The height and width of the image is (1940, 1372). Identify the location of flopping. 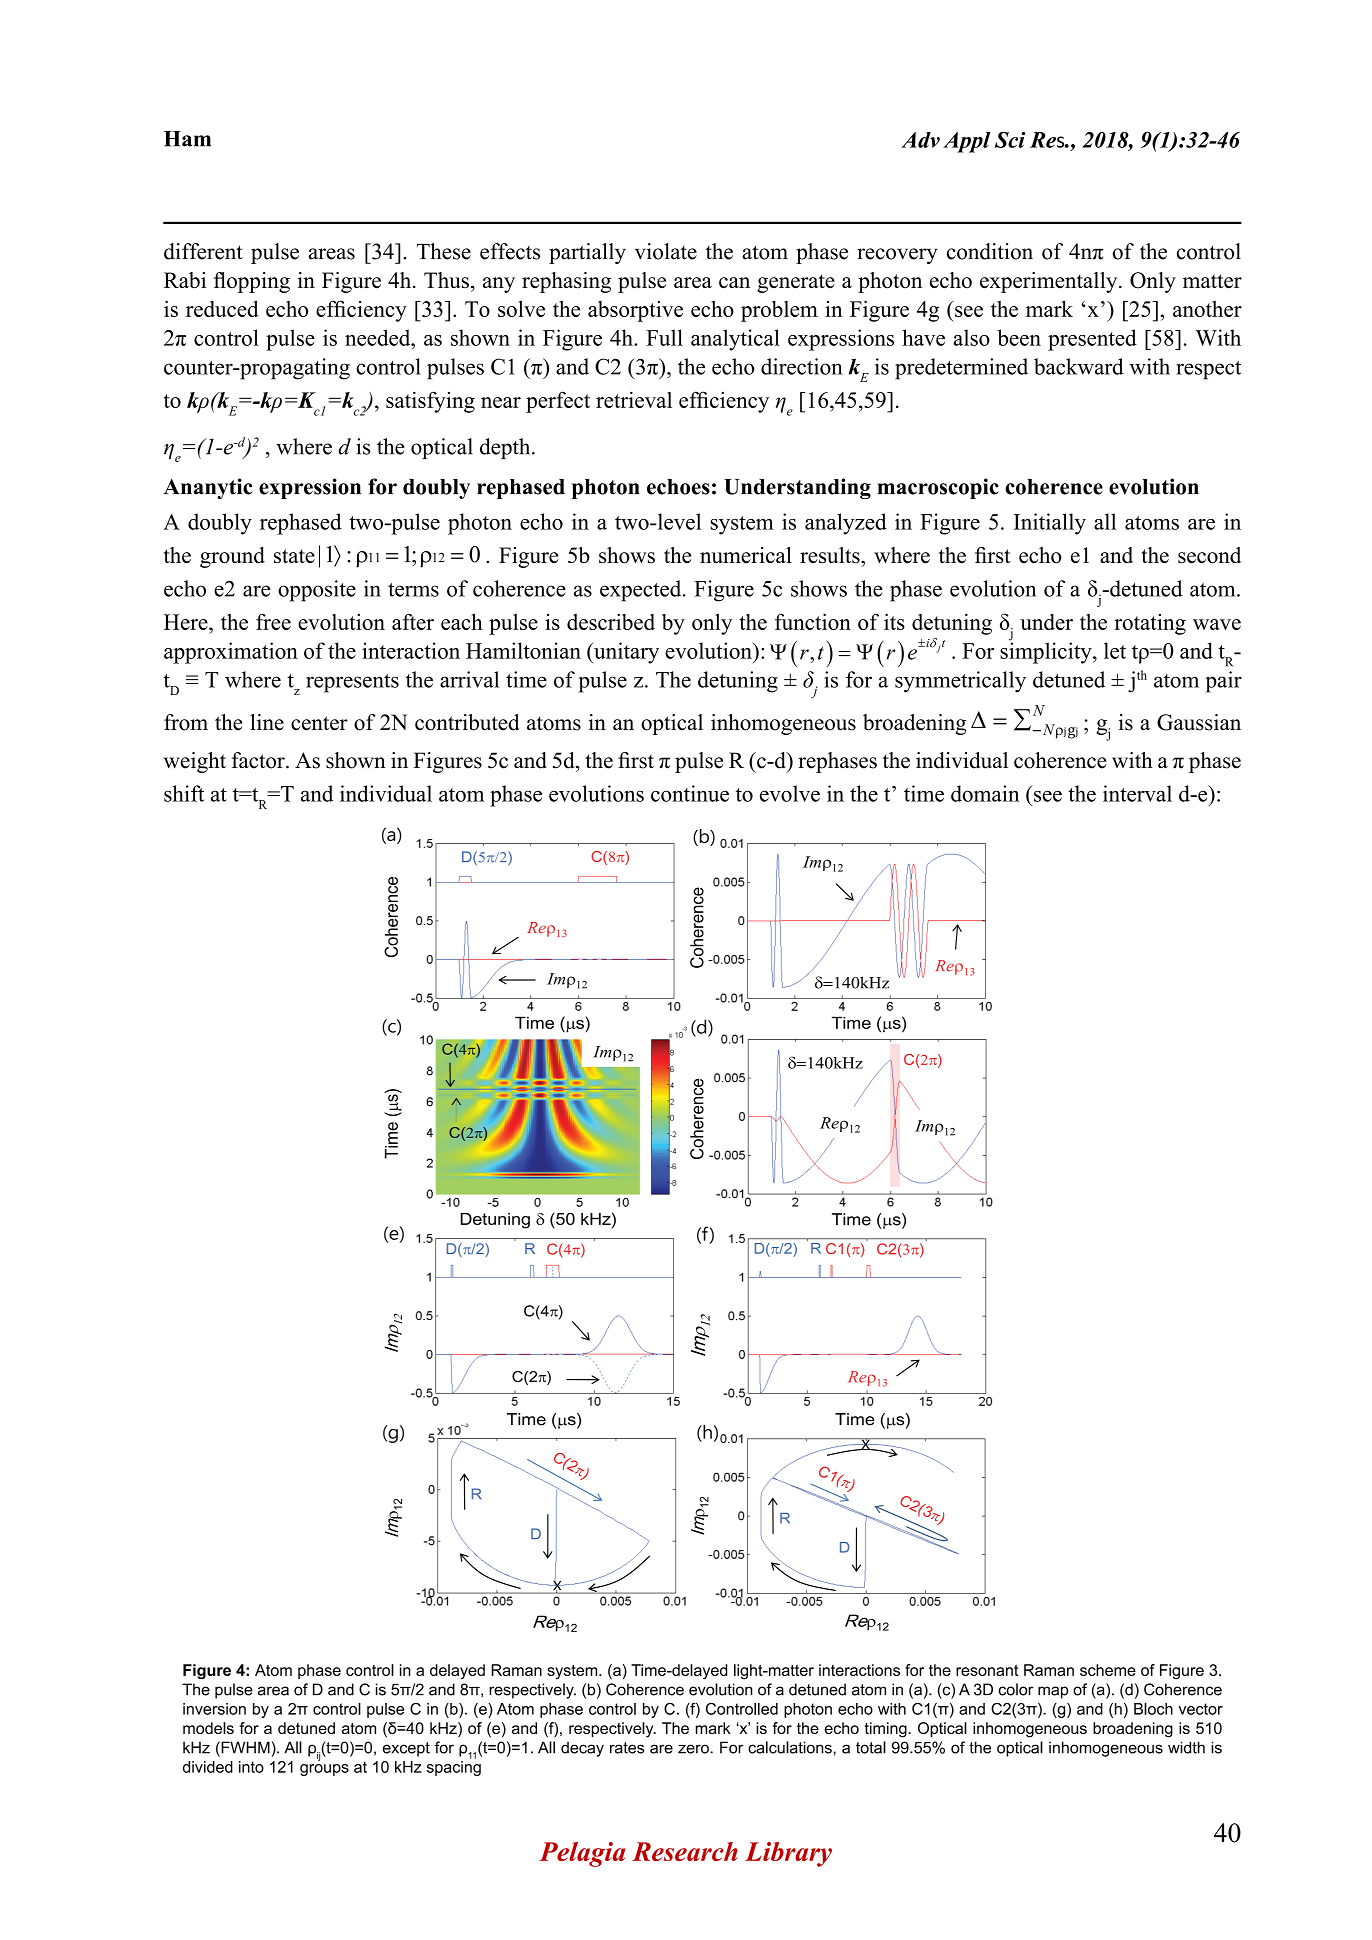
(252, 282).
